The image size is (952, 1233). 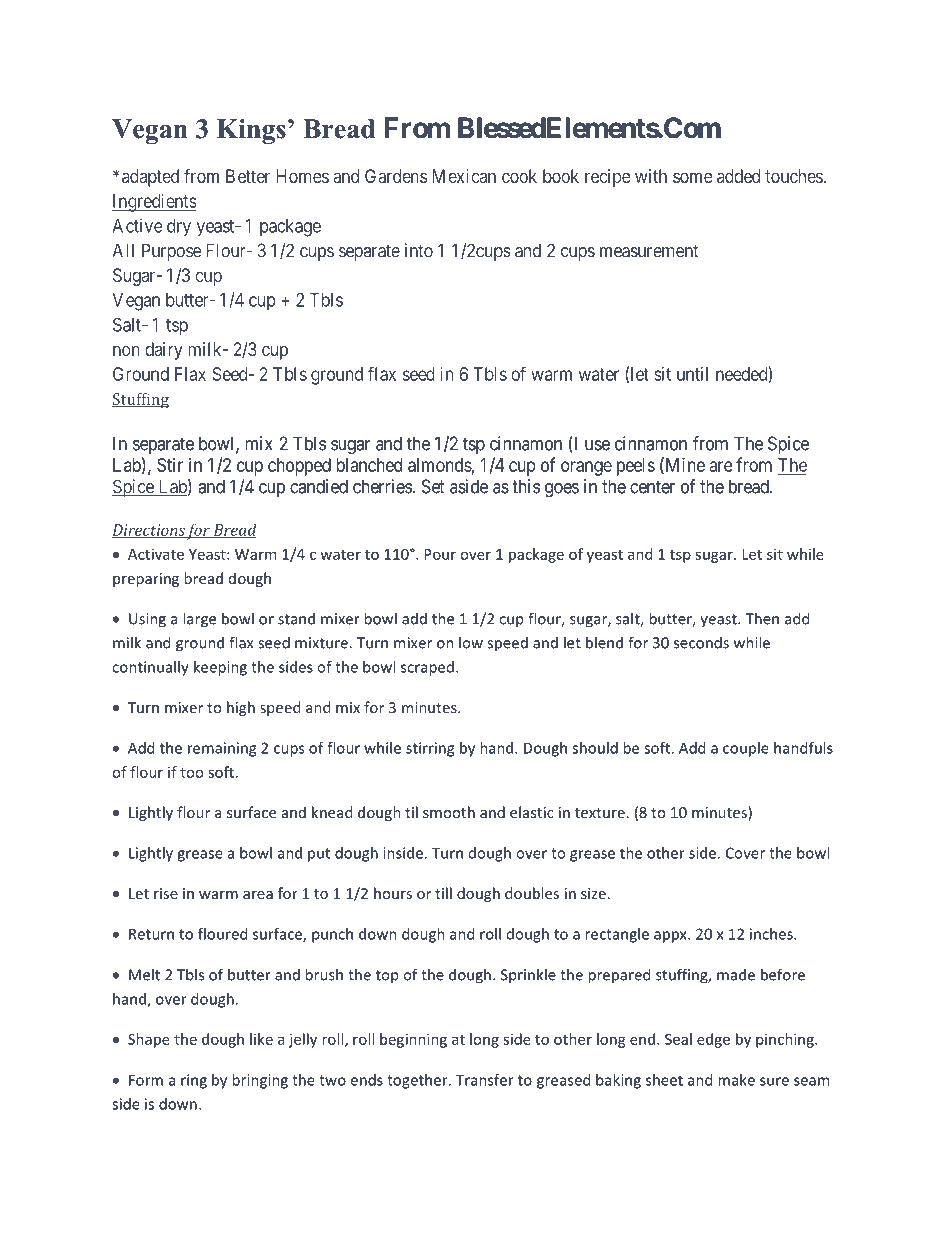 I want to click on low, so click(x=471, y=642).
